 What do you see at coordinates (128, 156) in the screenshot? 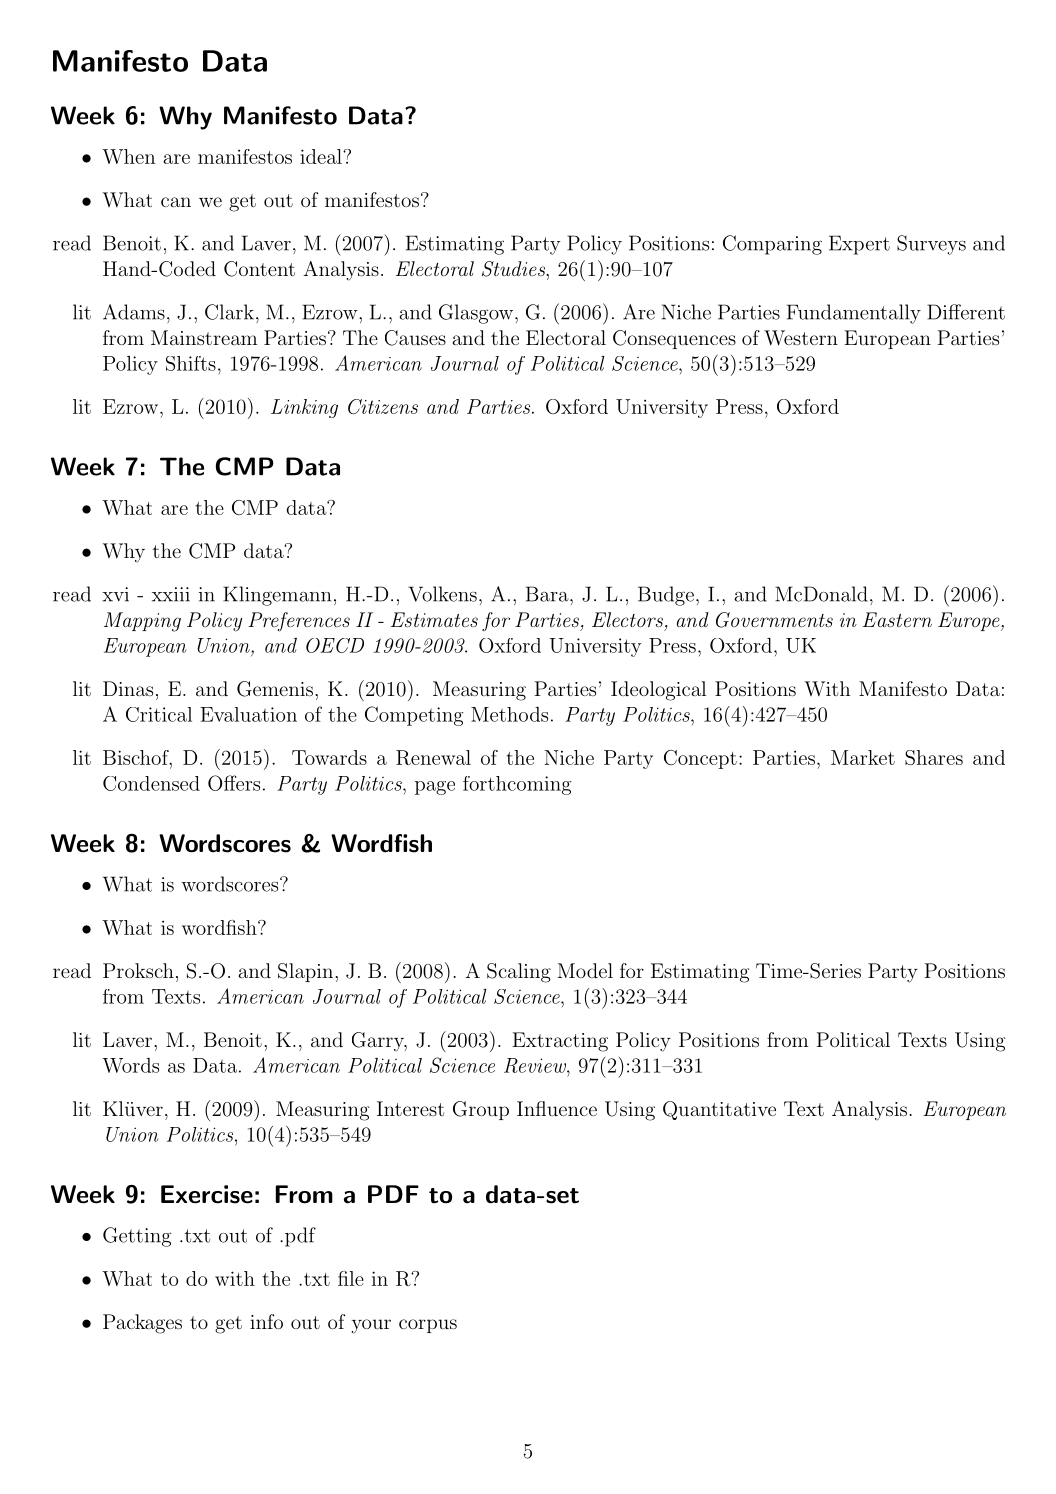
I see `When` at bounding box center [128, 156].
